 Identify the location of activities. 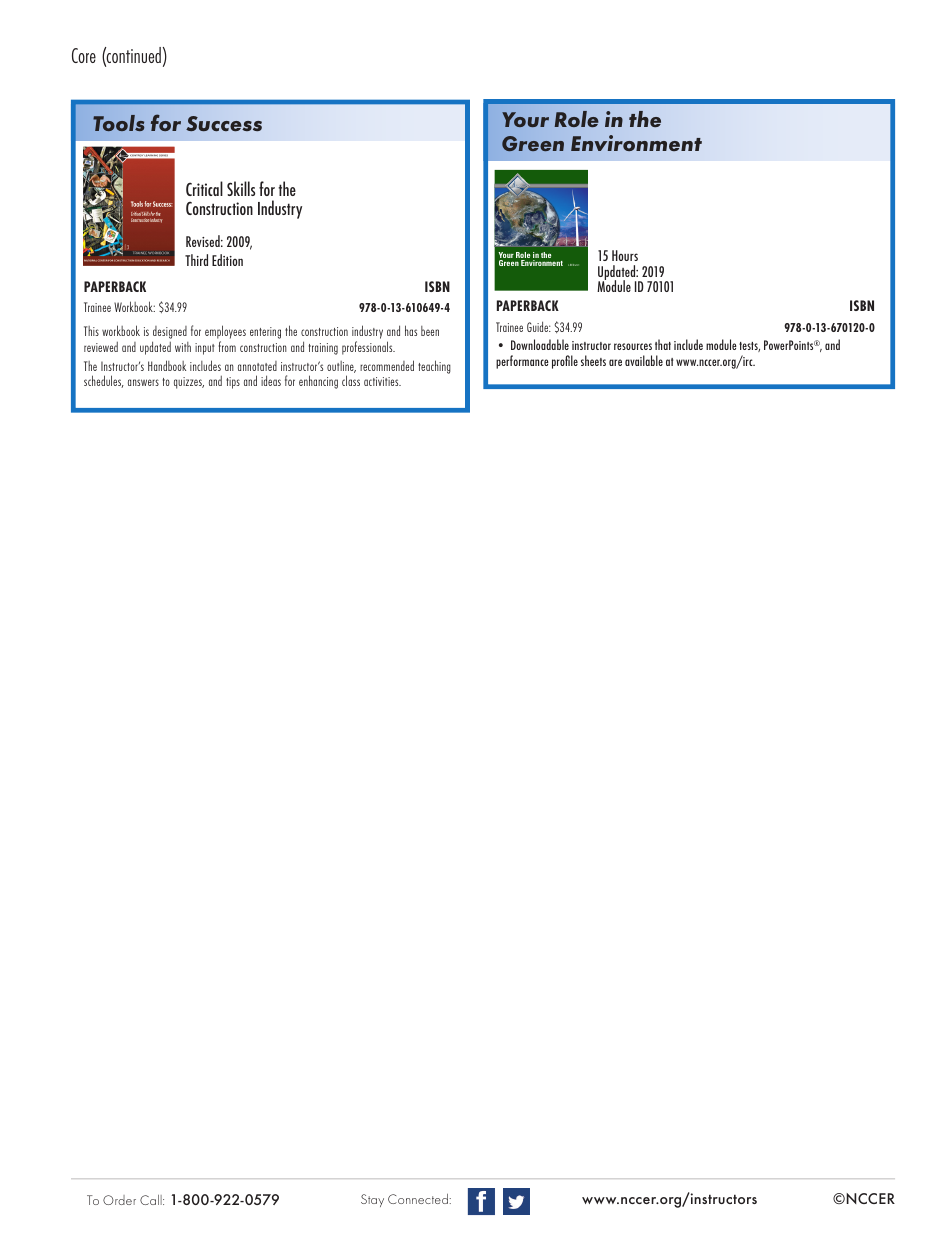
(382, 381).
